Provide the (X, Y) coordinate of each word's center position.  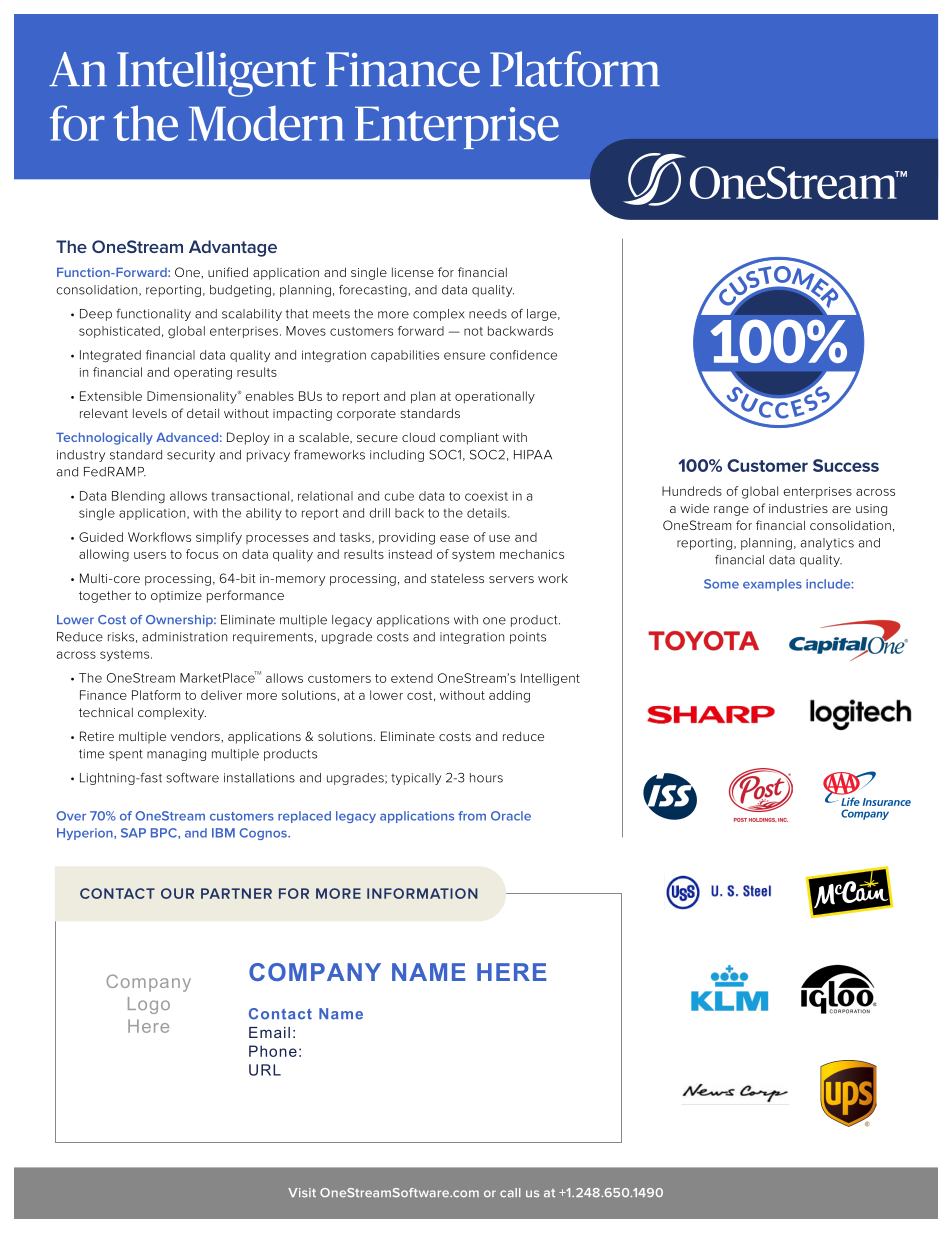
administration (184, 637)
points (528, 638)
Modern (266, 123)
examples (772, 585)
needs (488, 314)
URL (265, 1070)
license (413, 272)
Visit (302, 1192)
